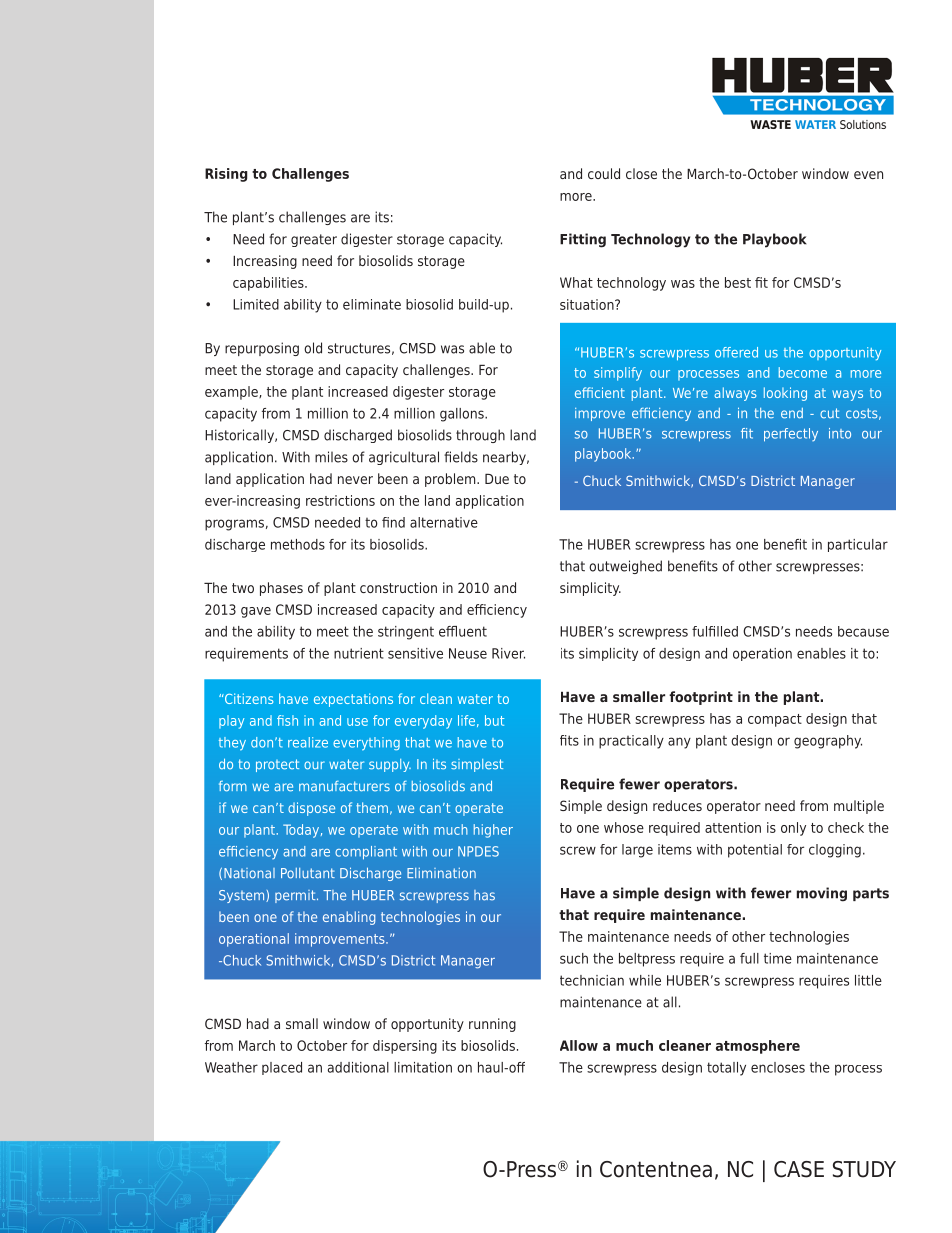 This page has height=1233, width=952. Describe the element at coordinates (493, 831) in the page. I see `higher` at that location.
